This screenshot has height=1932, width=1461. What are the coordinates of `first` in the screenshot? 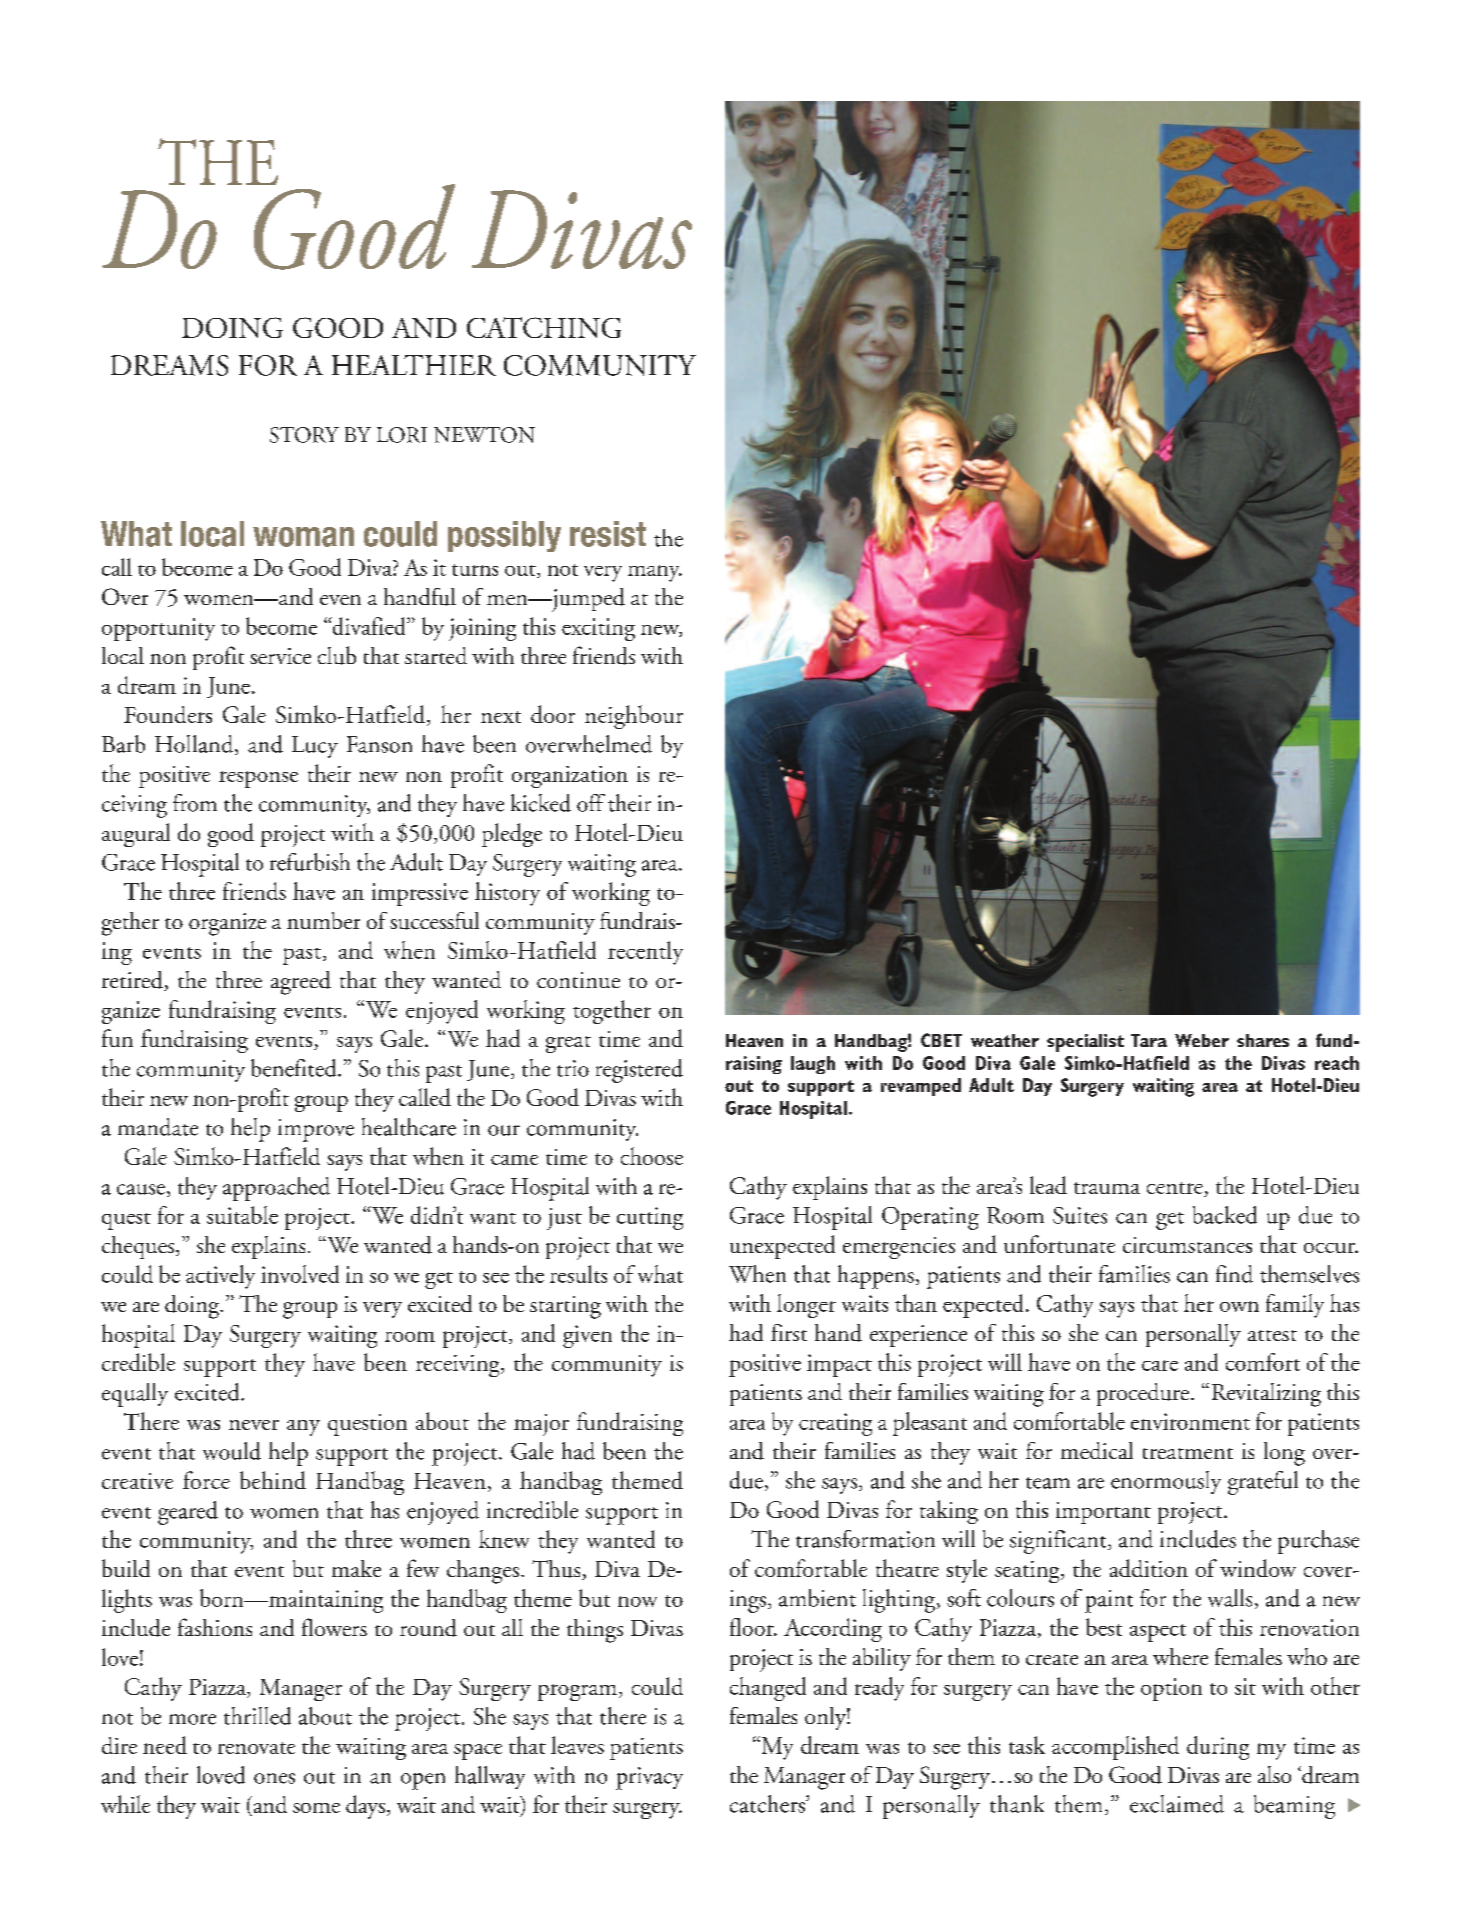 It's located at (789, 1332).
